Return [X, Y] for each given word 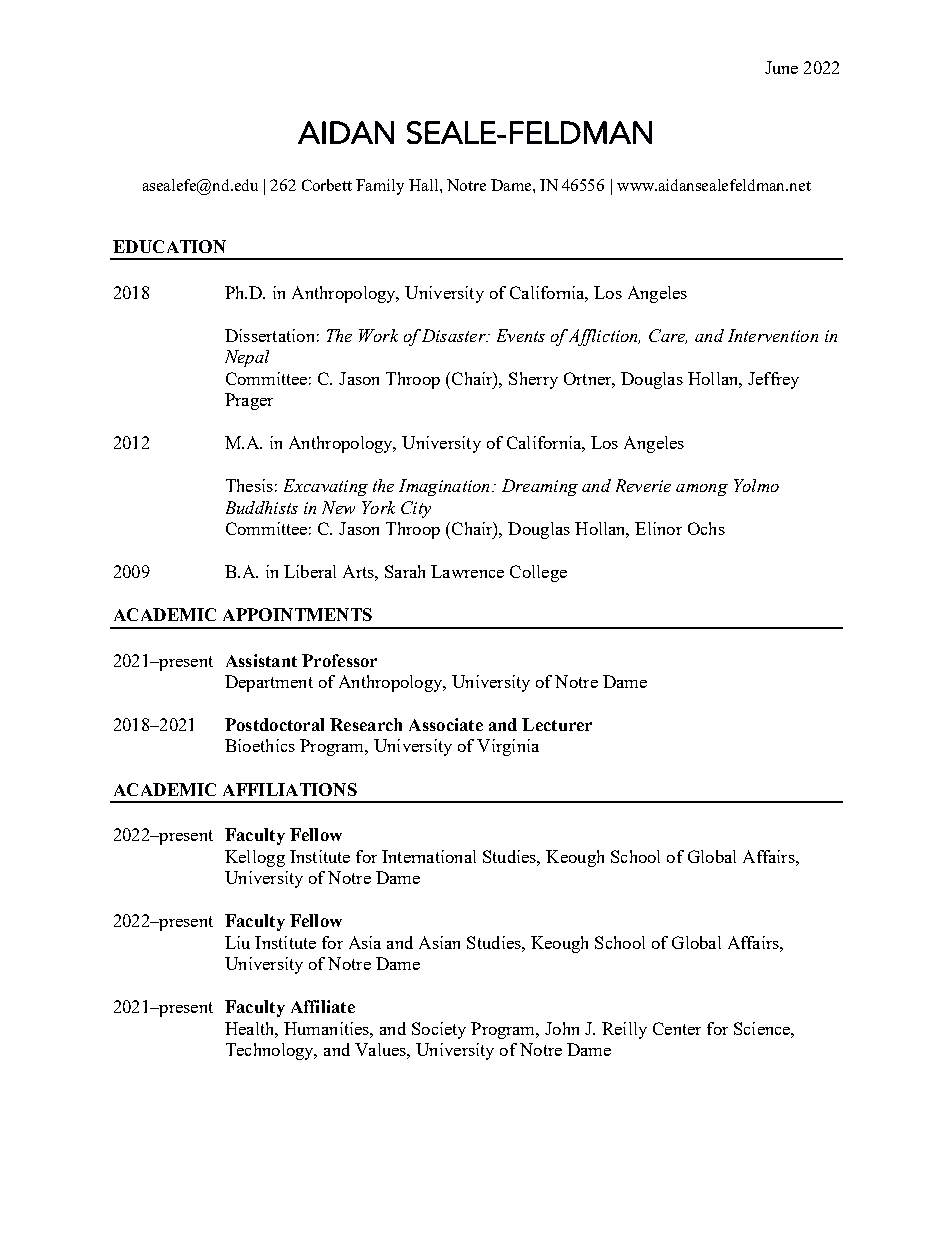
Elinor [658, 528]
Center [677, 1028]
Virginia [508, 747]
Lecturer [557, 724]
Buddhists [262, 507]
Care [668, 336]
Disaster [454, 335]
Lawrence [467, 571]
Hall [425, 185]
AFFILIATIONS [290, 789]
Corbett [327, 185]
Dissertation [269, 335]
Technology [271, 1051]
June [781, 67]
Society [439, 1030]
